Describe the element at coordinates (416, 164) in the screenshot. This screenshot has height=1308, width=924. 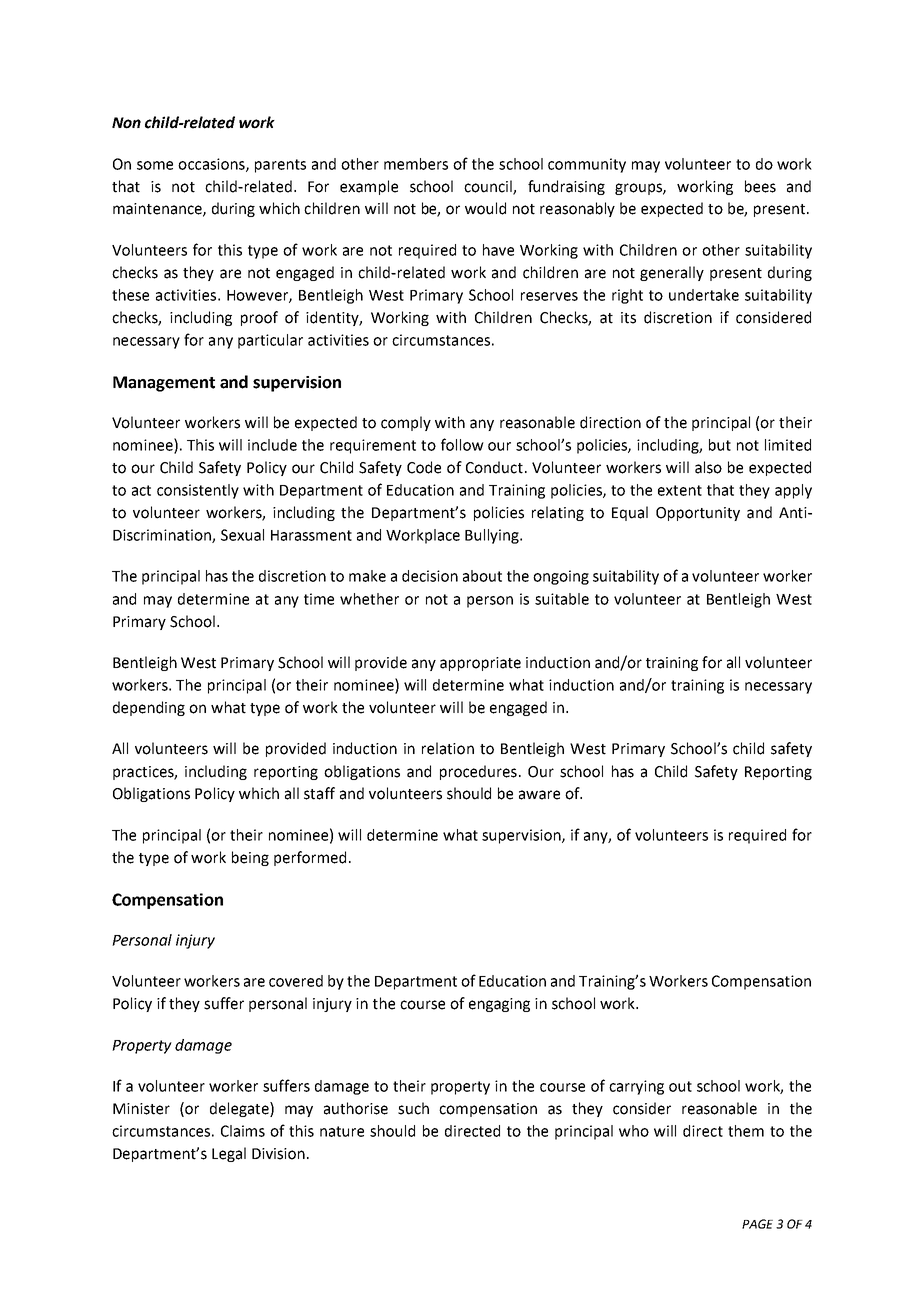
I see `members` at that location.
